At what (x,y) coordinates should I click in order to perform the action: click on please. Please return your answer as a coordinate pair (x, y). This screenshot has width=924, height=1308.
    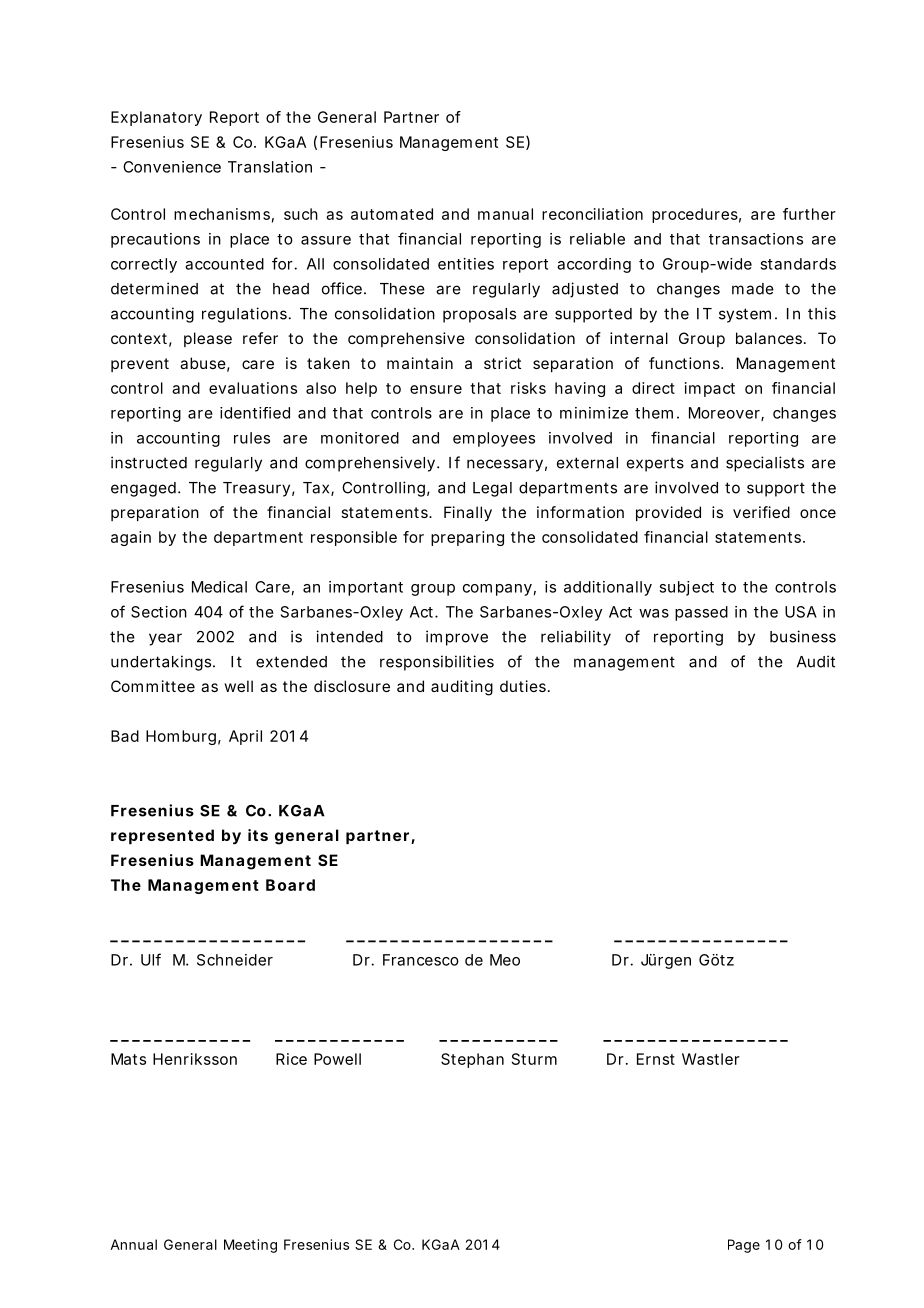
    Looking at the image, I should click on (208, 339).
